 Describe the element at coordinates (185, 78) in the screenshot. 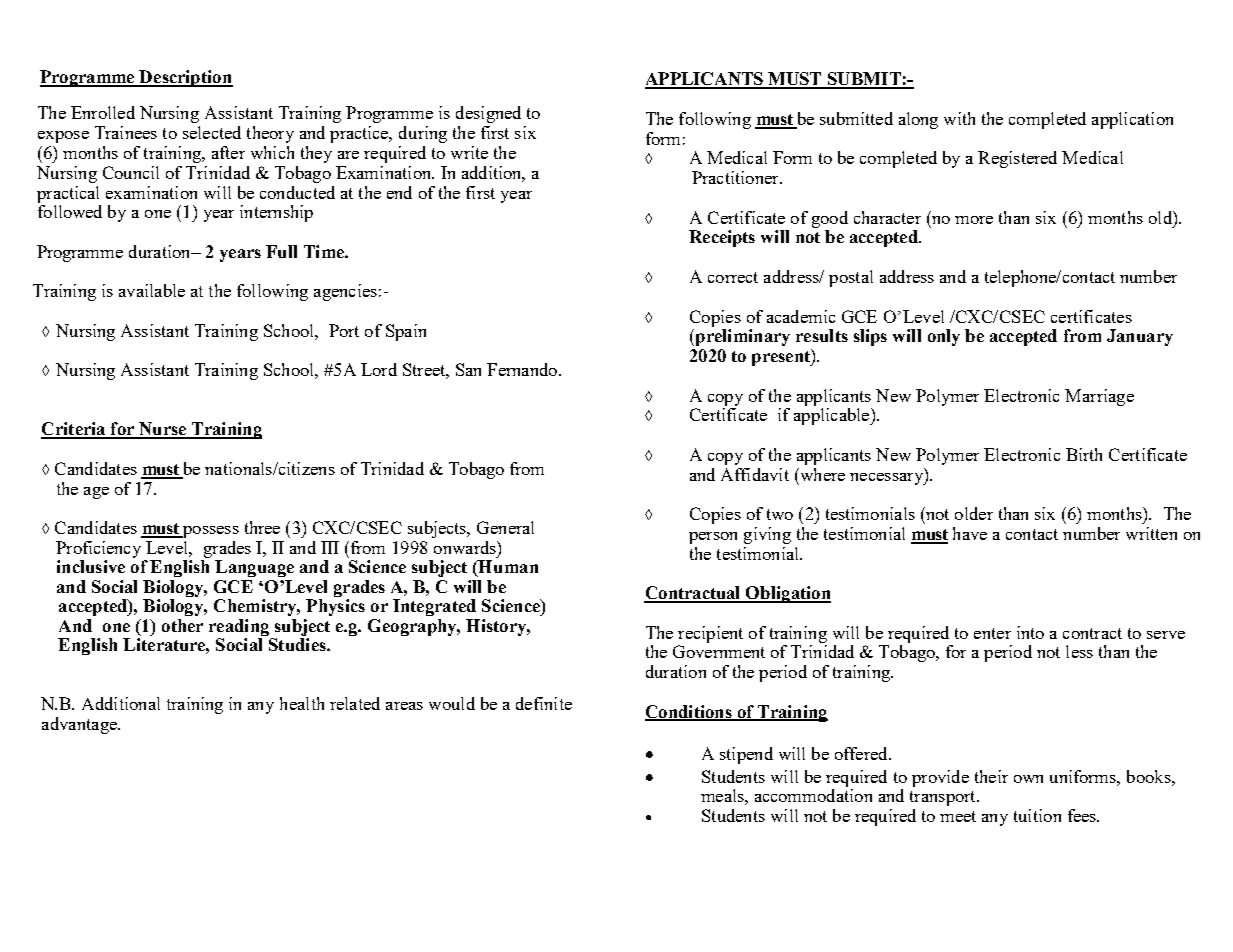

I see `Description` at that location.
